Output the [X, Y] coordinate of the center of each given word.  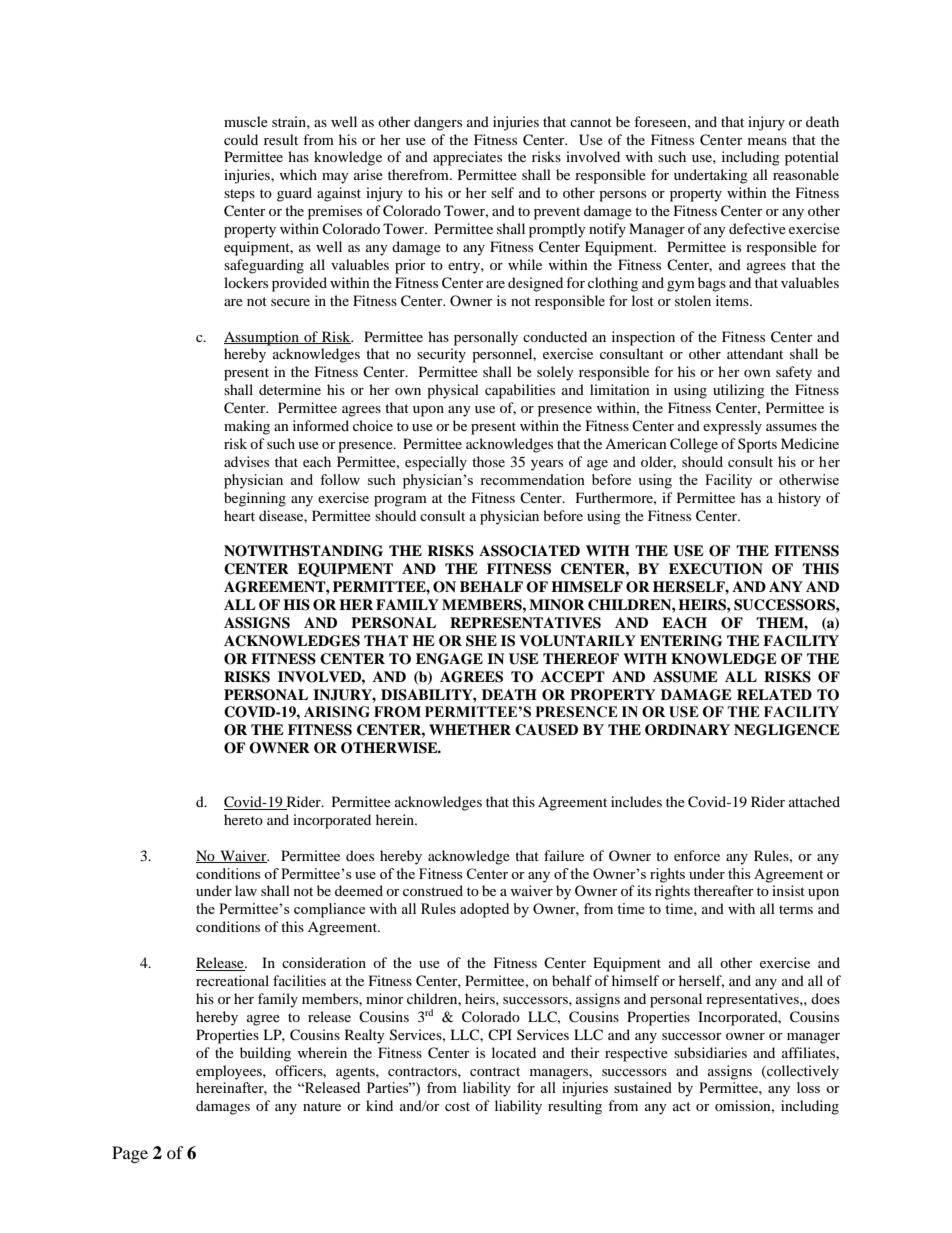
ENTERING [681, 641]
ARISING [337, 712]
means [767, 141]
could [241, 139]
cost [457, 1106]
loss [808, 1087]
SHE [481, 641]
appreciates [467, 158]
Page [130, 1154]
